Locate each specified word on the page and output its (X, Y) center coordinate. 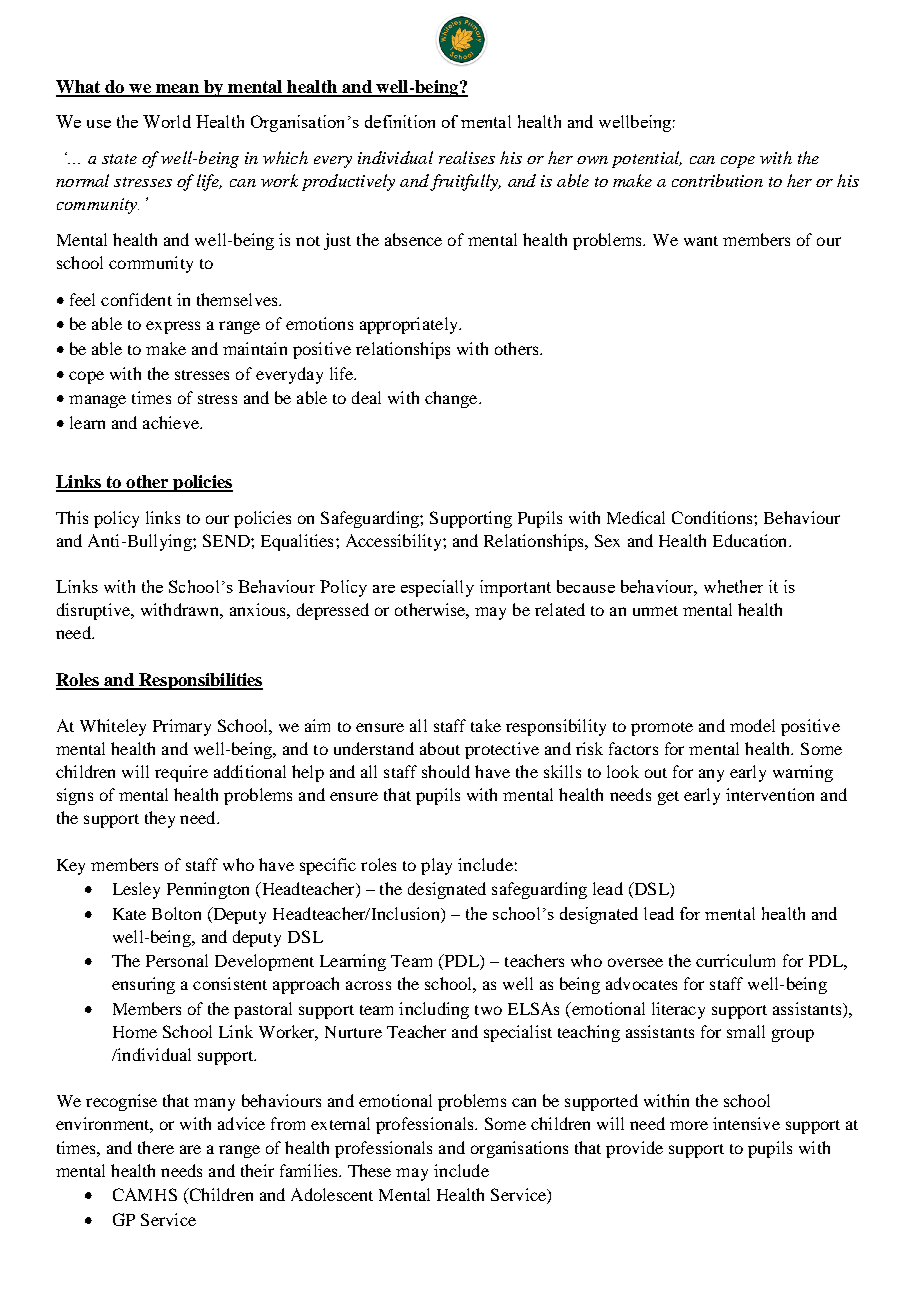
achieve (172, 422)
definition (400, 121)
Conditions (713, 517)
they (160, 819)
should (446, 771)
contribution (717, 180)
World (167, 121)
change (452, 399)
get (668, 798)
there (156, 1147)
